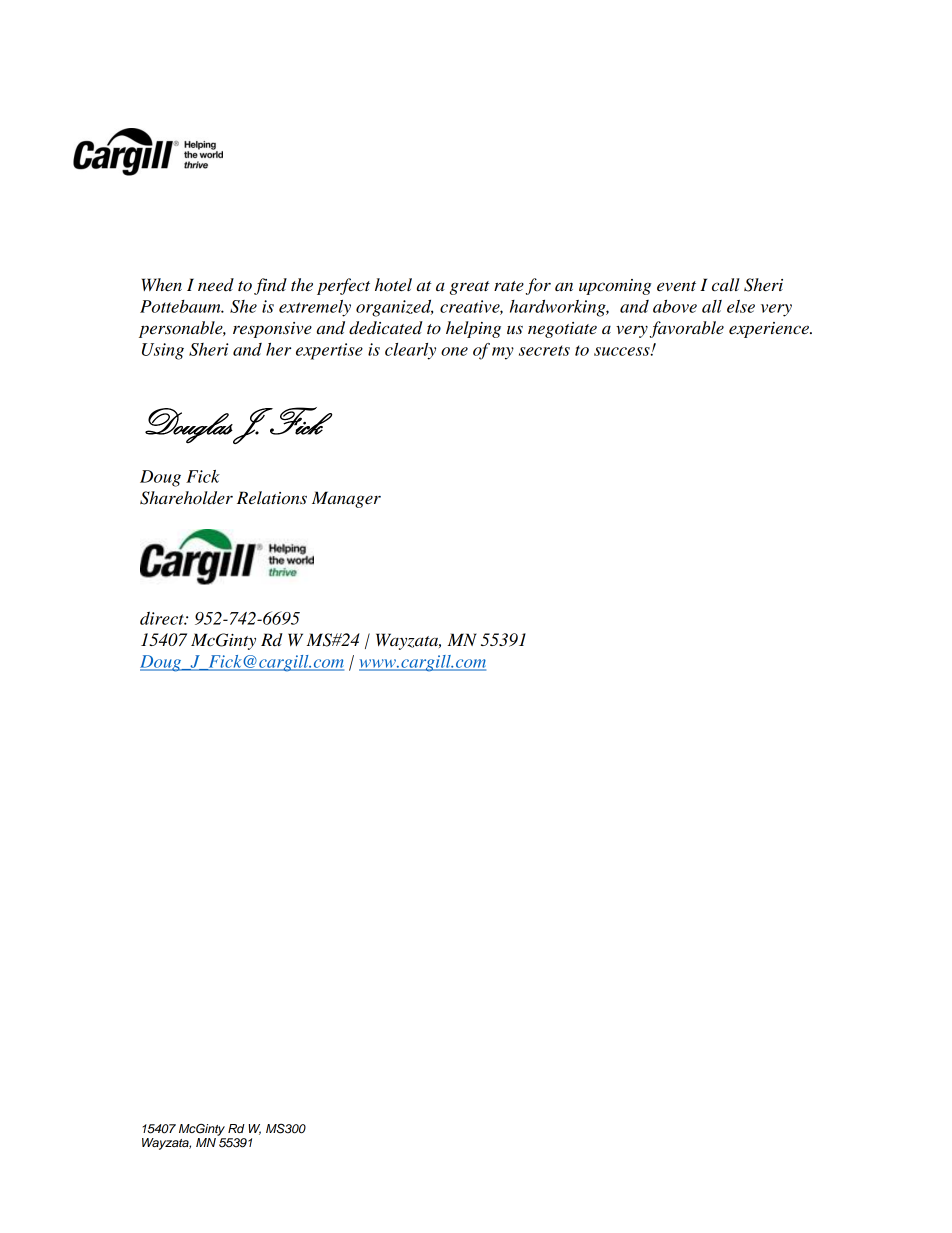  Describe the element at coordinates (454, 351) in the screenshot. I see `one` at that location.
